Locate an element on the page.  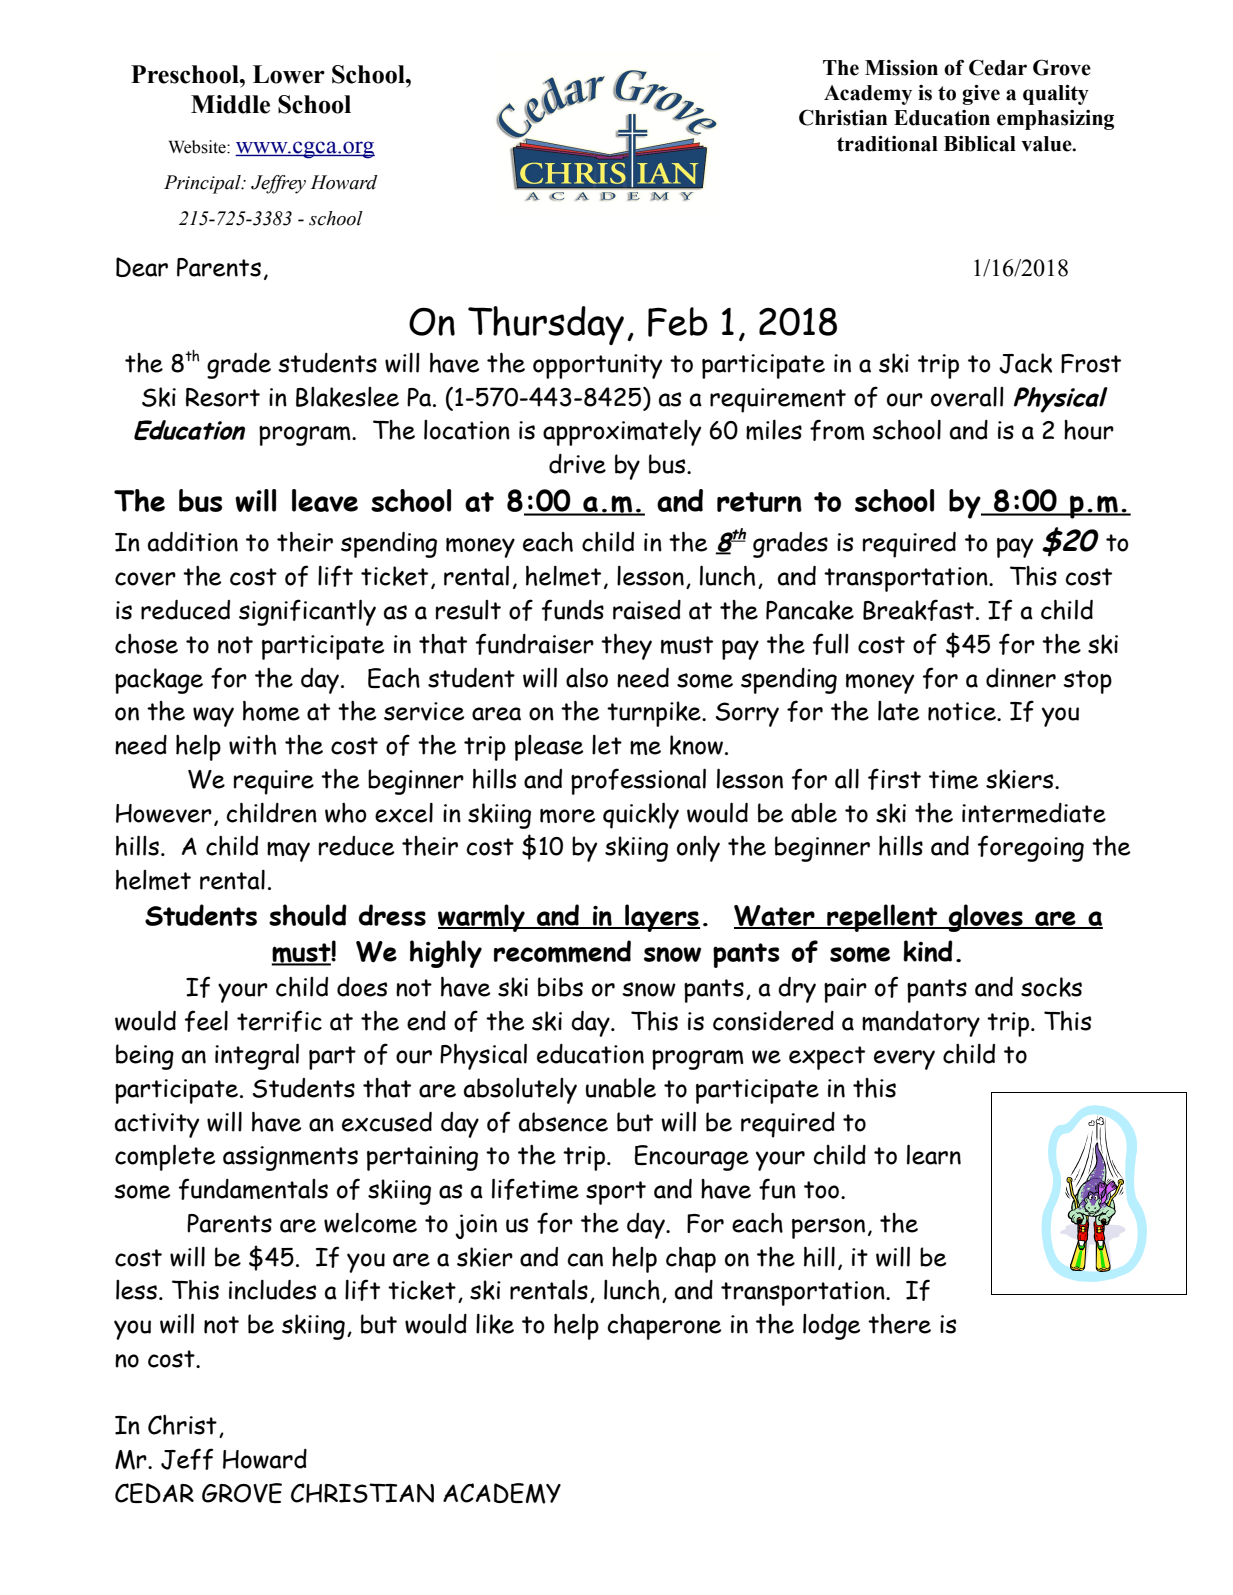
like is located at coordinates (495, 1324).
